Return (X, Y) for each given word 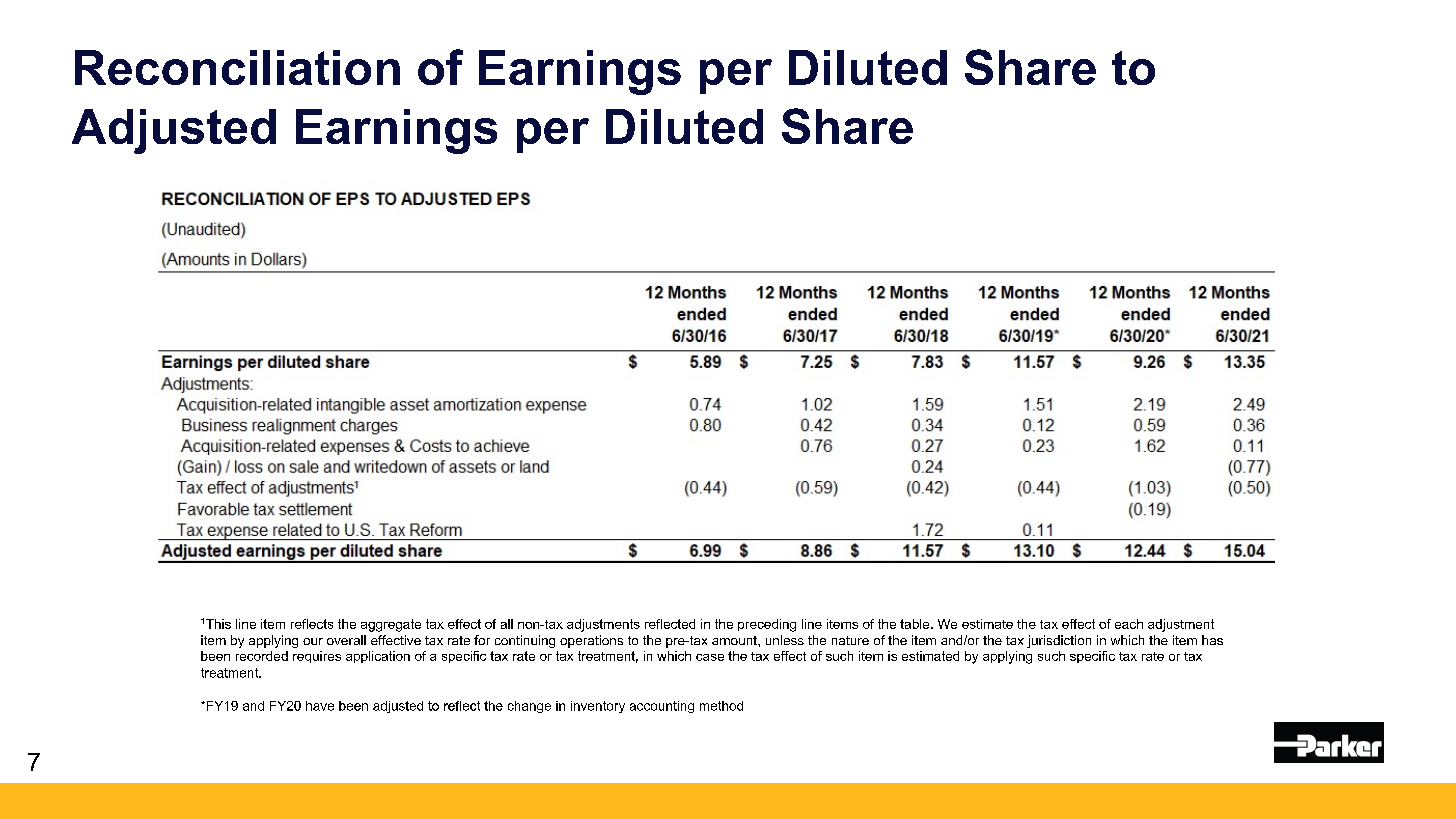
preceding (767, 625)
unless (785, 640)
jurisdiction (1059, 641)
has (1212, 640)
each (1129, 624)
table (916, 624)
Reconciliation (237, 67)
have (320, 706)
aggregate (391, 625)
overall (346, 640)
